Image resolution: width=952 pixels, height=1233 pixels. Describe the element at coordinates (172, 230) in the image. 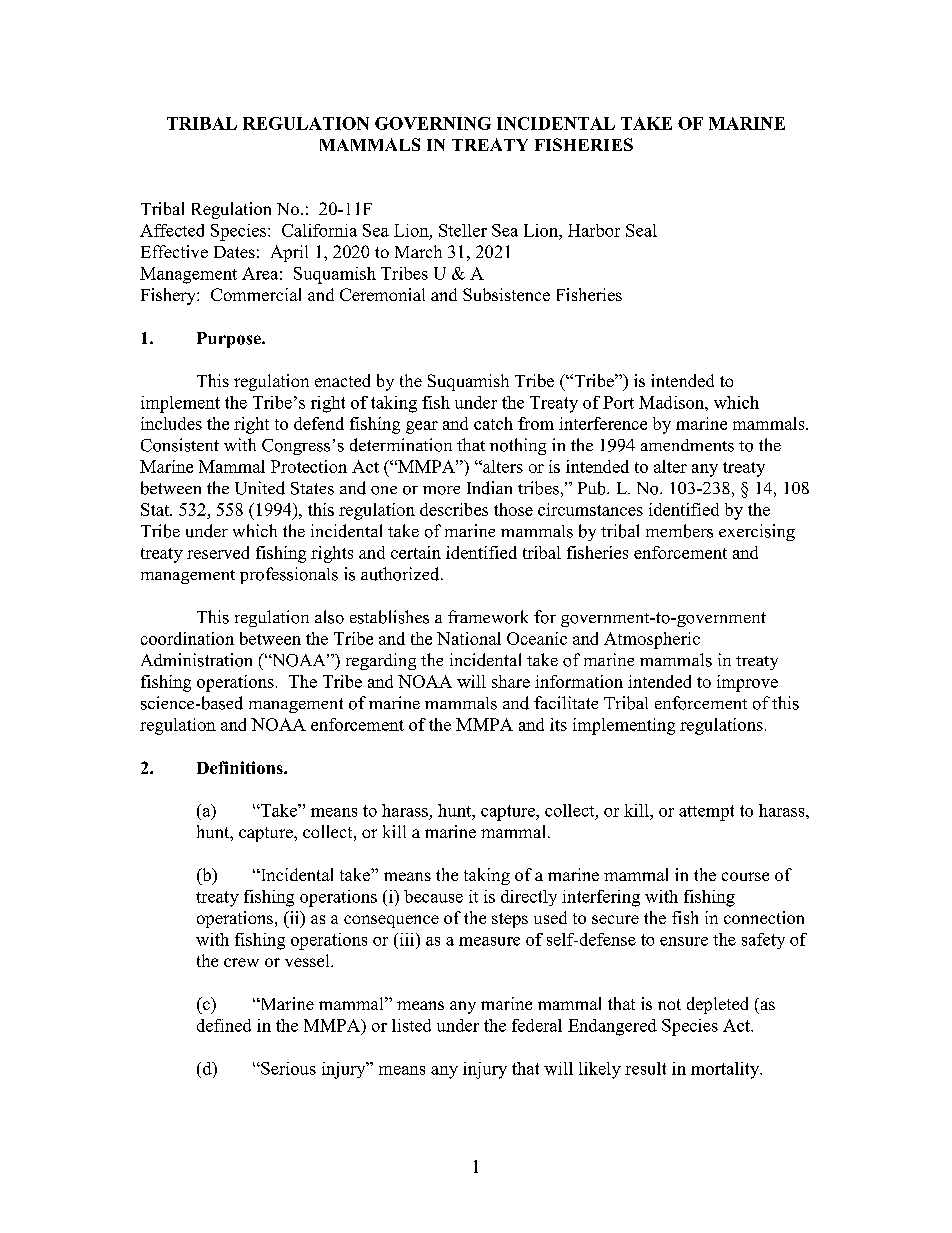

I see `Affected` at that location.
